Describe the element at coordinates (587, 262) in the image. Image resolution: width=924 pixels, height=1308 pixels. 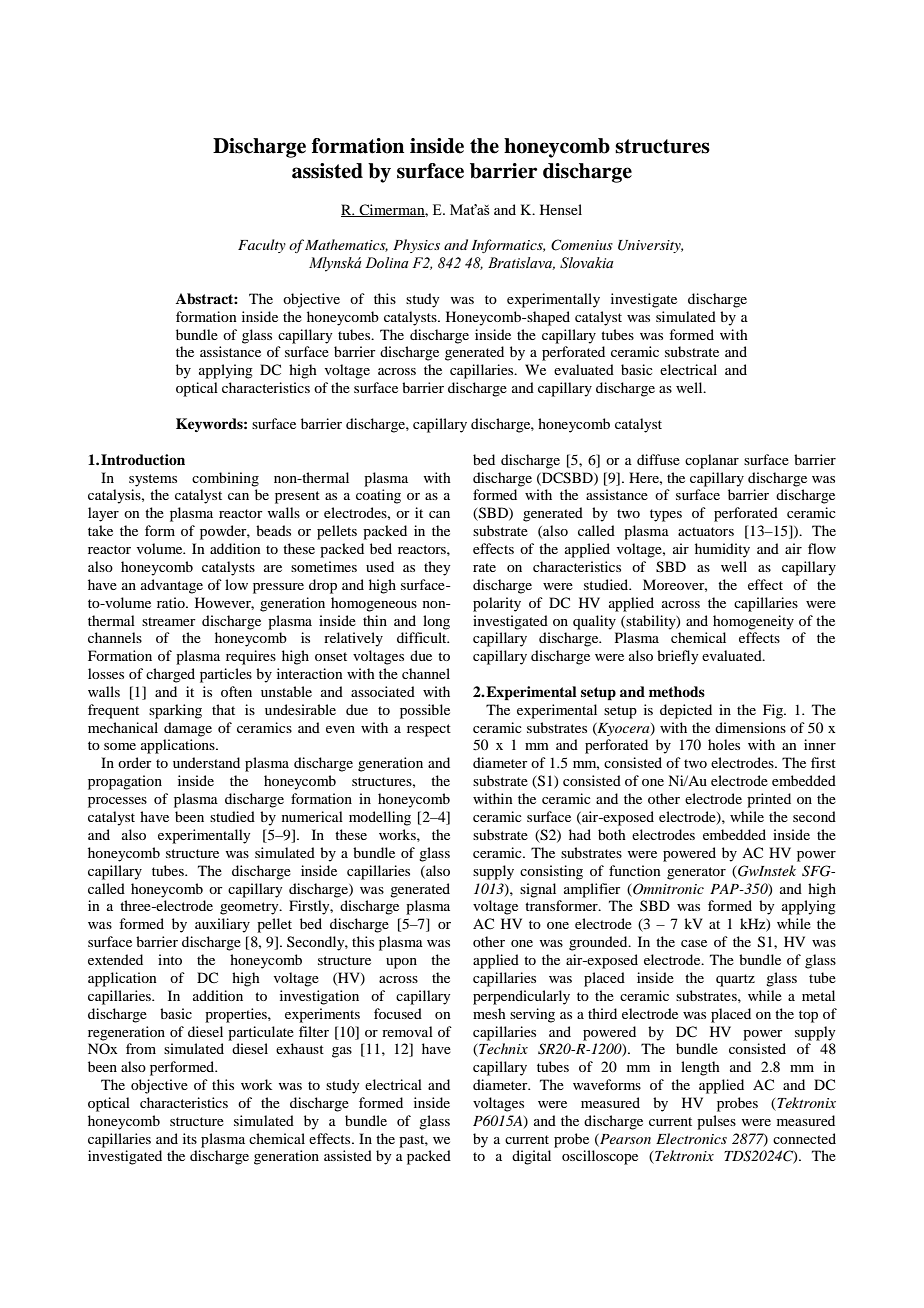
I see `Slovakia` at that location.
